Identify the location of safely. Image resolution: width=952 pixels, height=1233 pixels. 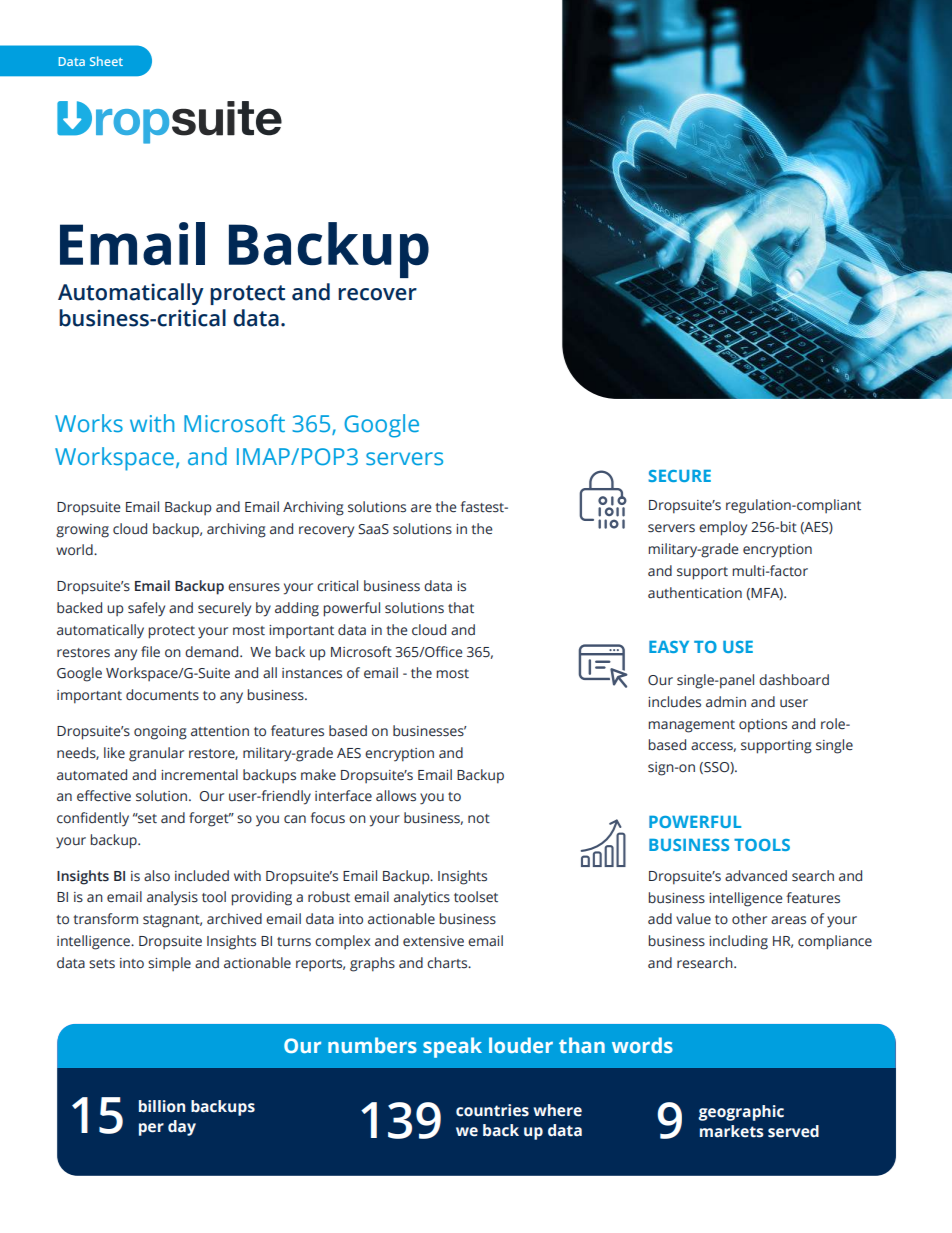
(146, 609).
